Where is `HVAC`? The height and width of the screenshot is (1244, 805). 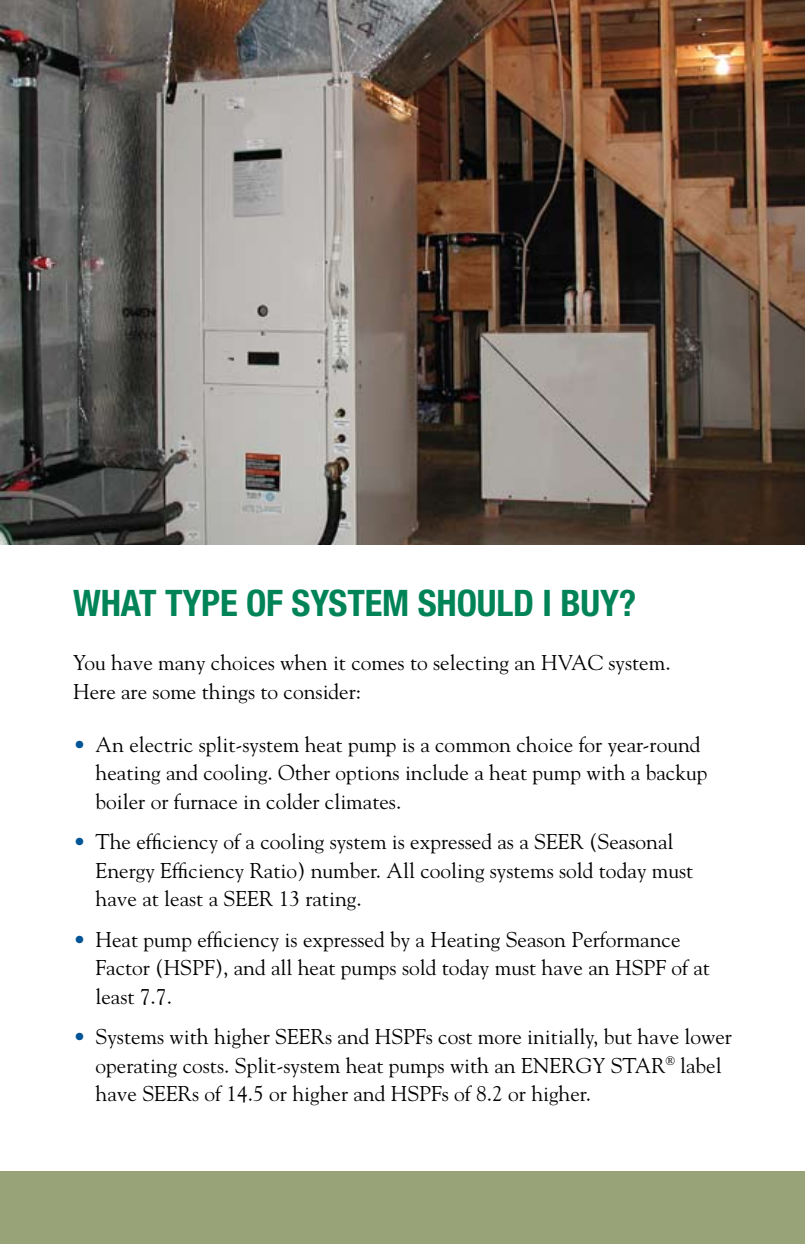 HVAC is located at coordinates (572, 662).
